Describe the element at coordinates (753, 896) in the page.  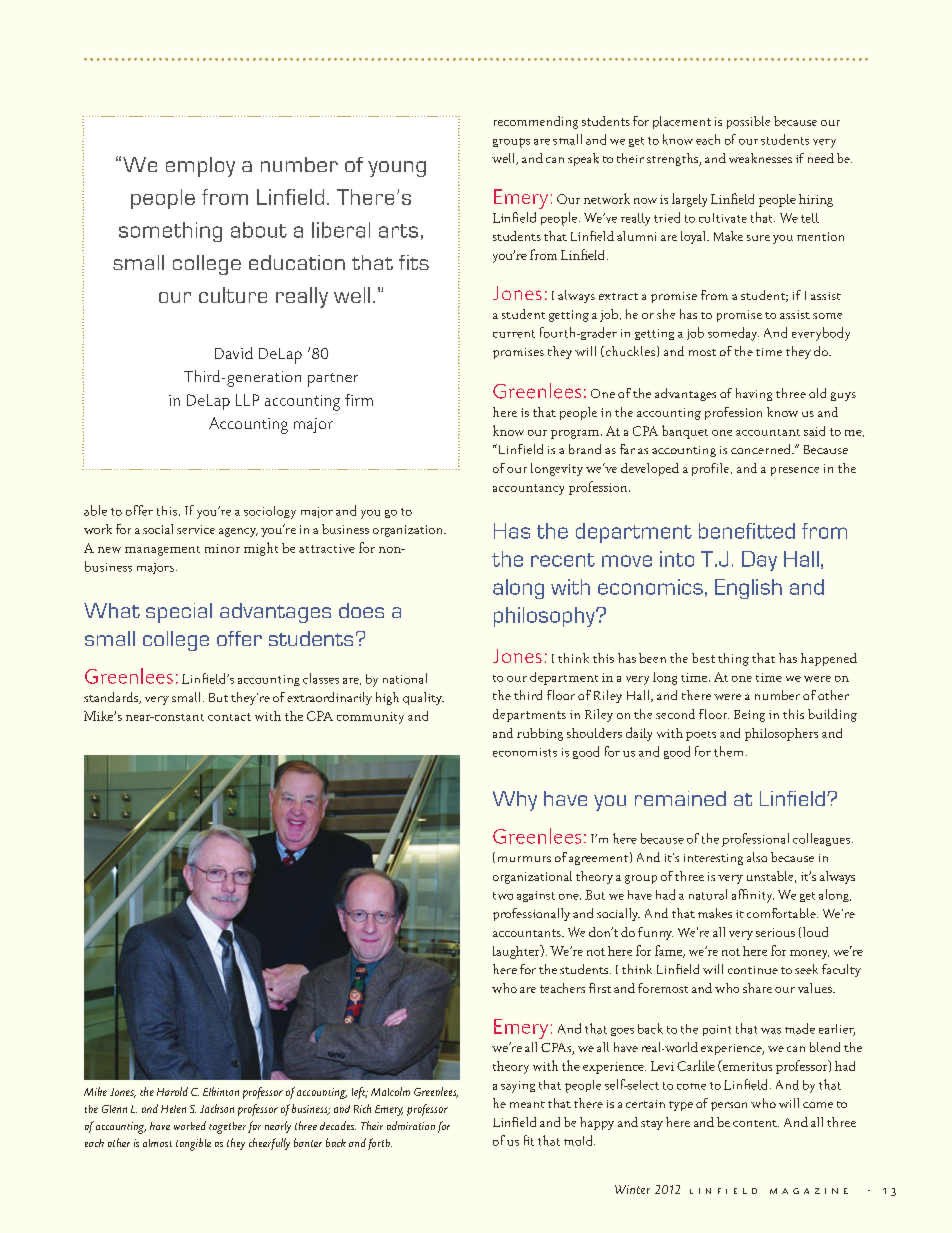
I see `affinity` at that location.
